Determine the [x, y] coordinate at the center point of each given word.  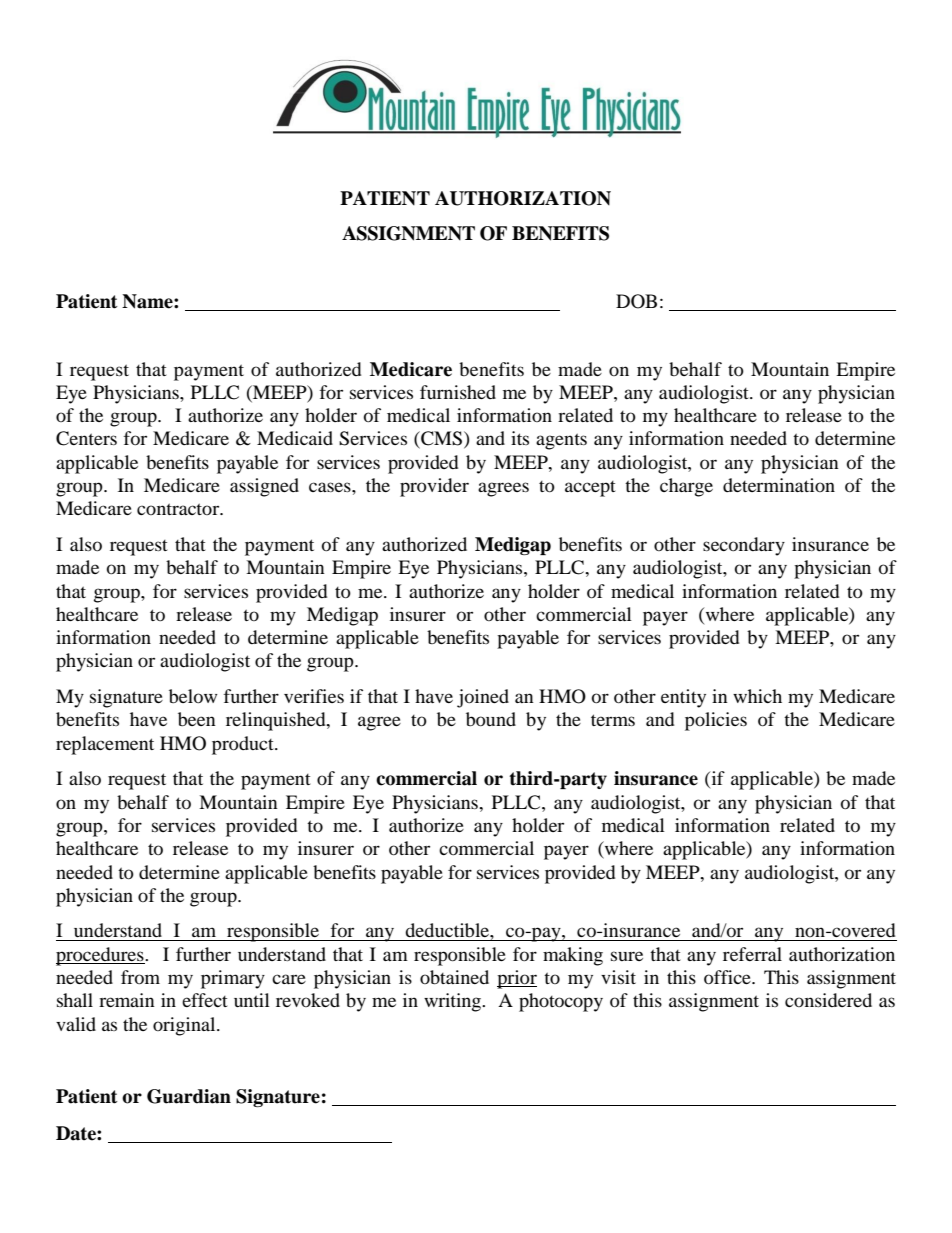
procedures [101, 956]
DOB [636, 301]
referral [752, 954]
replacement [105, 745]
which [757, 696]
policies [716, 721]
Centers [86, 438]
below [193, 696]
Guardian [189, 1096]
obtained [454, 977]
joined [483, 698]
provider [434, 487]
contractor [179, 509]
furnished [458, 392]
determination [779, 485]
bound [491, 719]
